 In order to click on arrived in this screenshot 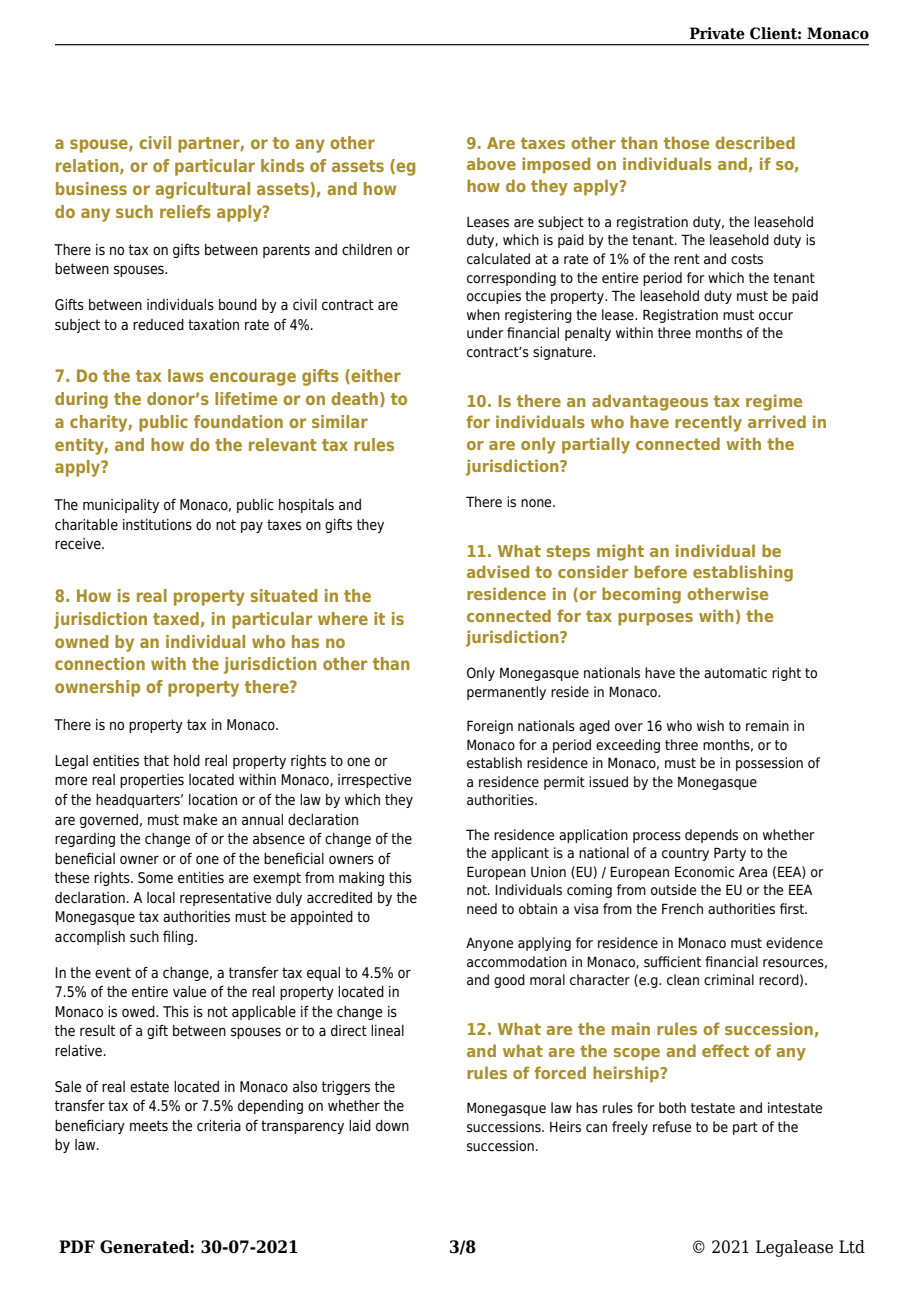, I will do `click(777, 421)`.
